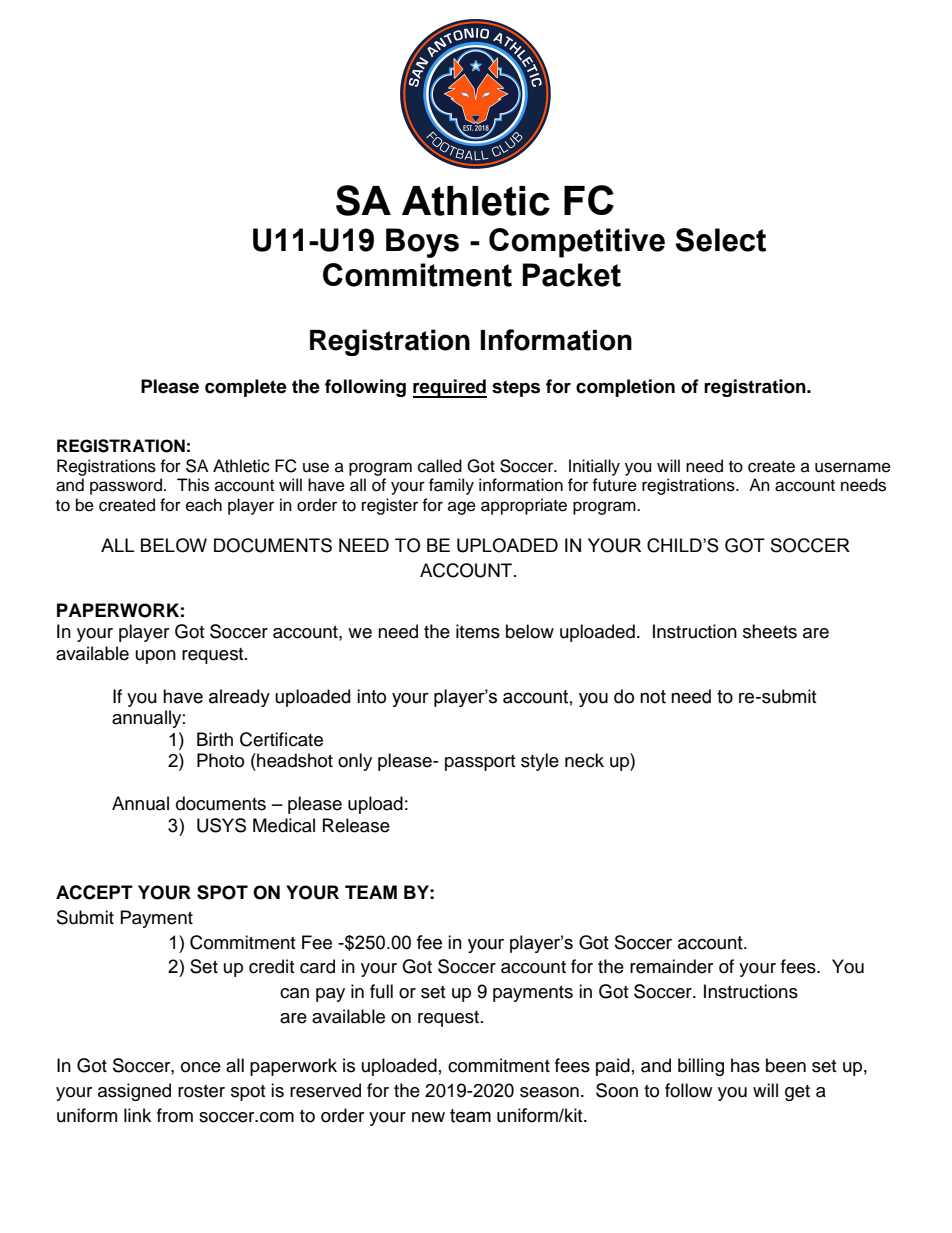  What do you see at coordinates (156, 657) in the screenshot?
I see `upon` at bounding box center [156, 657].
